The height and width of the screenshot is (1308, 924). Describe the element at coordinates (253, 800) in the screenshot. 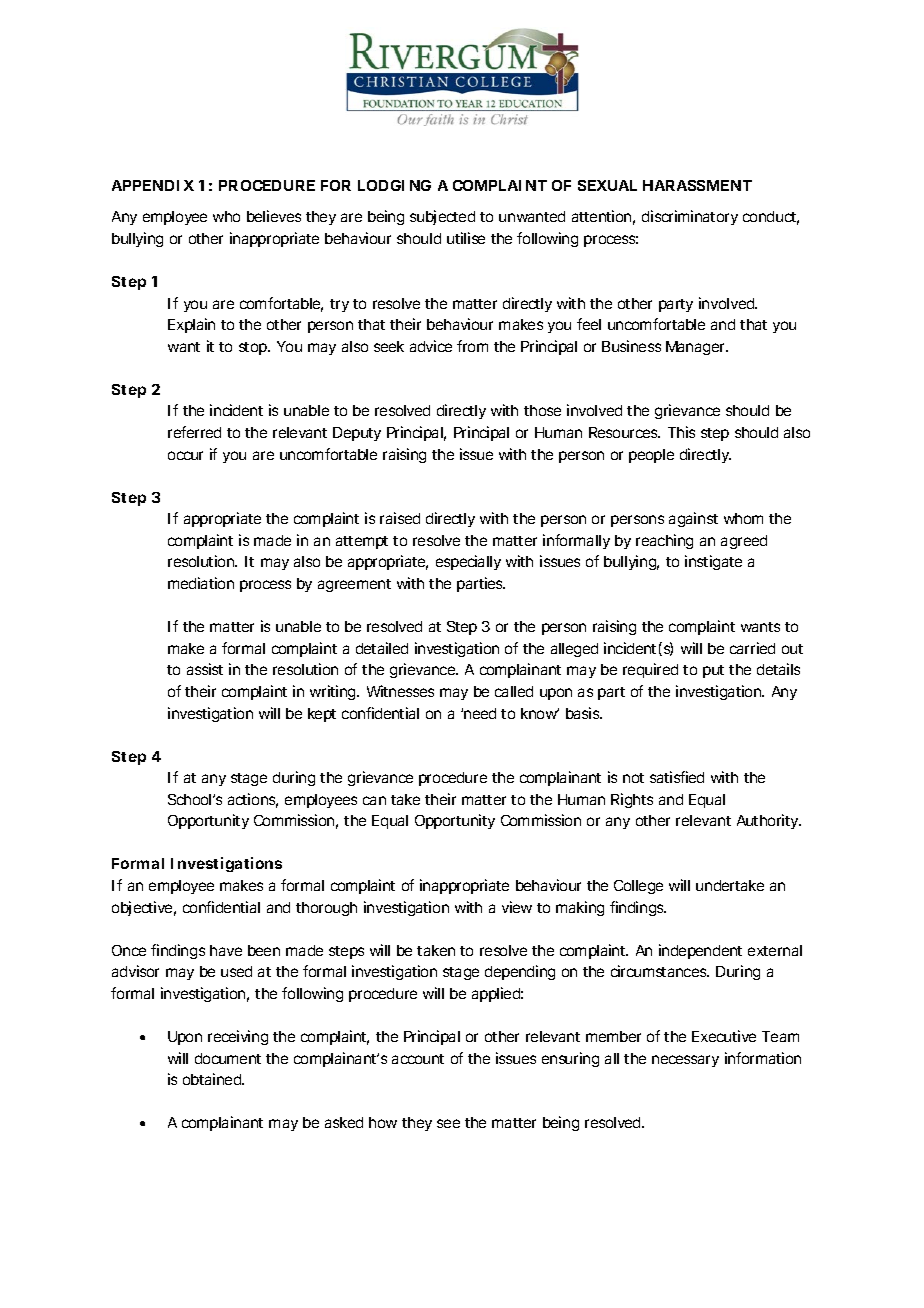

I see `actions` at that location.
